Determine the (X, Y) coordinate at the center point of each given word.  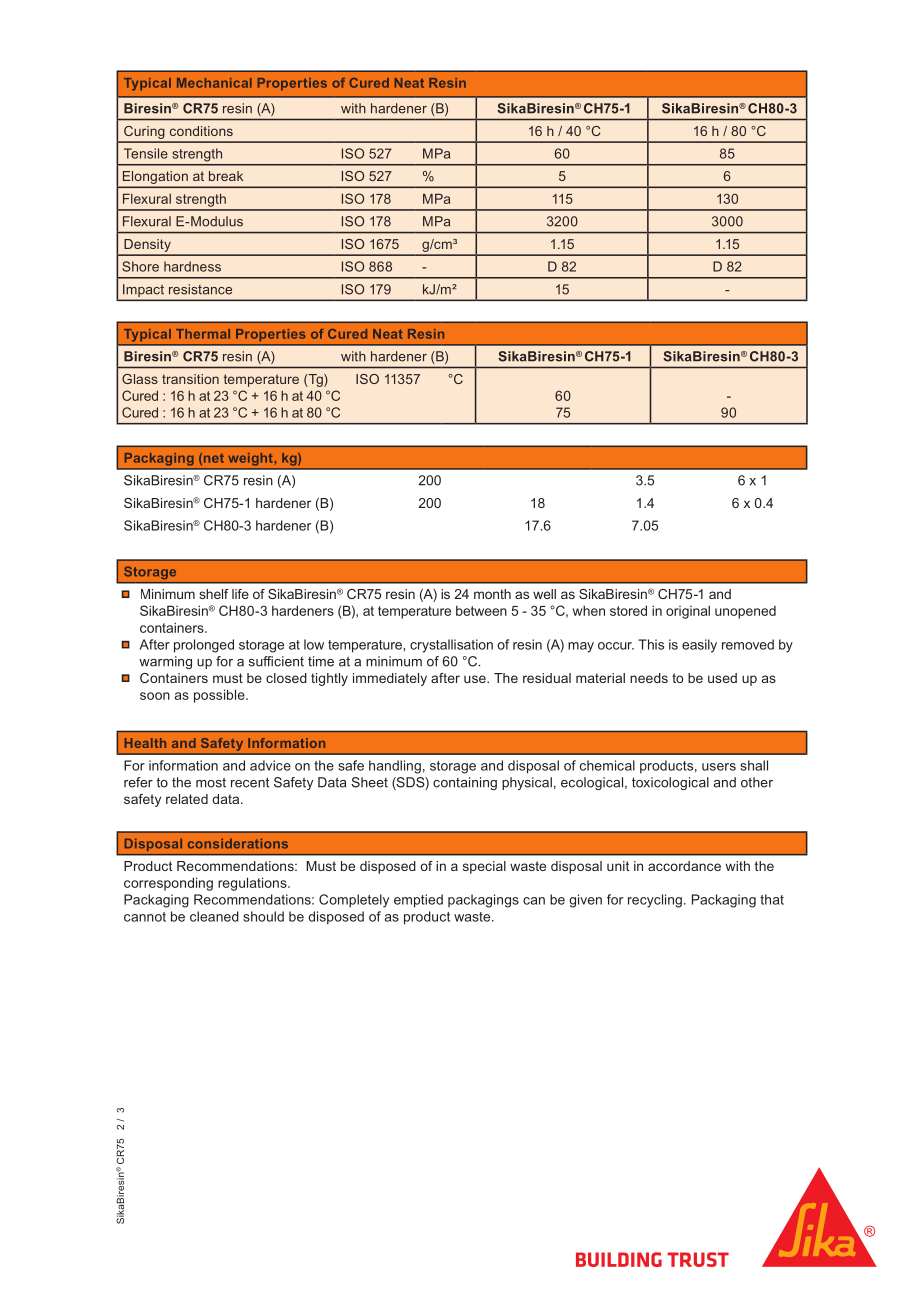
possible (220, 696)
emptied (418, 901)
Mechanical (214, 83)
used (722, 678)
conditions (201, 131)
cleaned (214, 916)
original (688, 612)
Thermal (203, 334)
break (226, 176)
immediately (390, 679)
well (544, 594)
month (492, 594)
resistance (200, 289)
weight (250, 459)
